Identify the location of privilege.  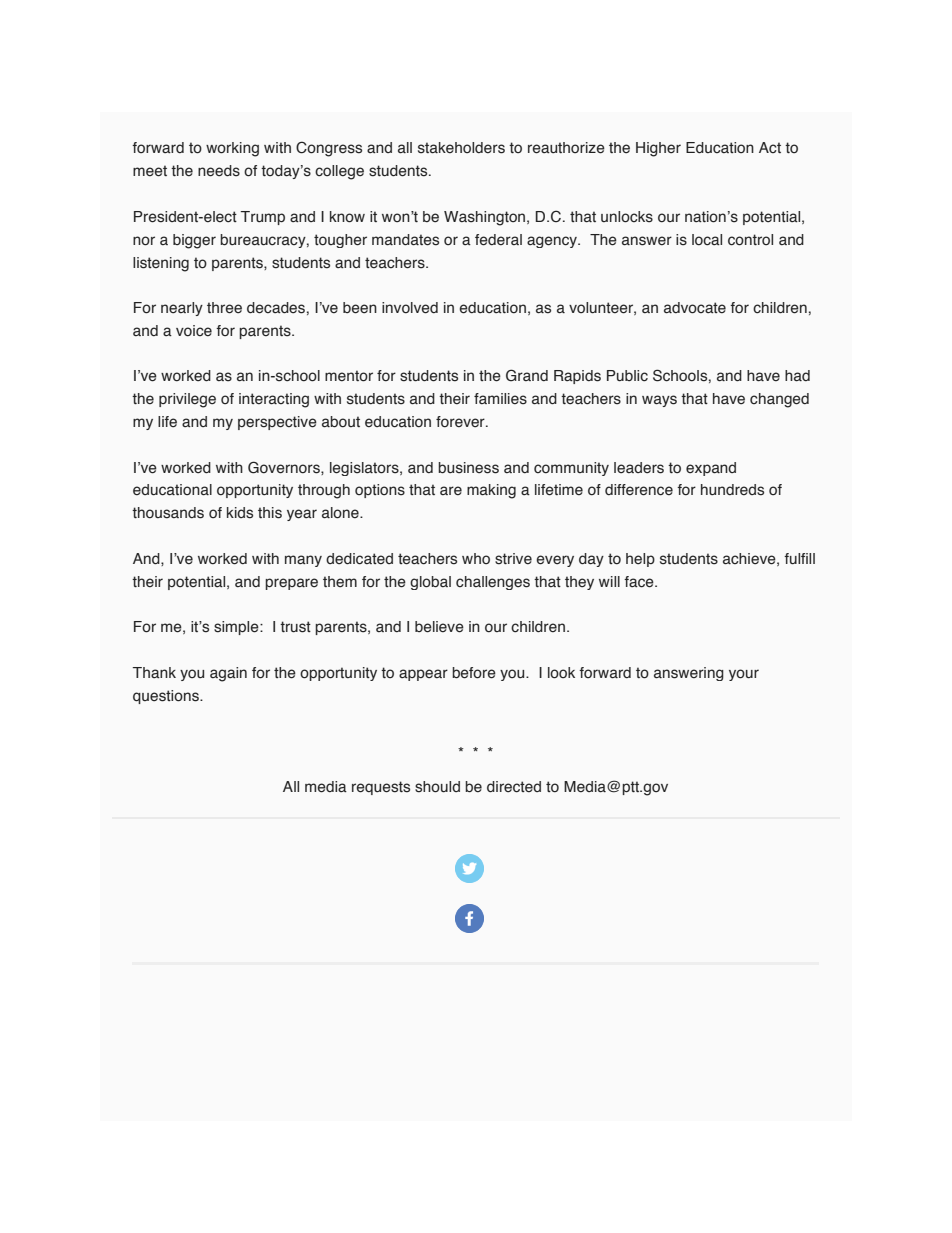
(187, 400).
